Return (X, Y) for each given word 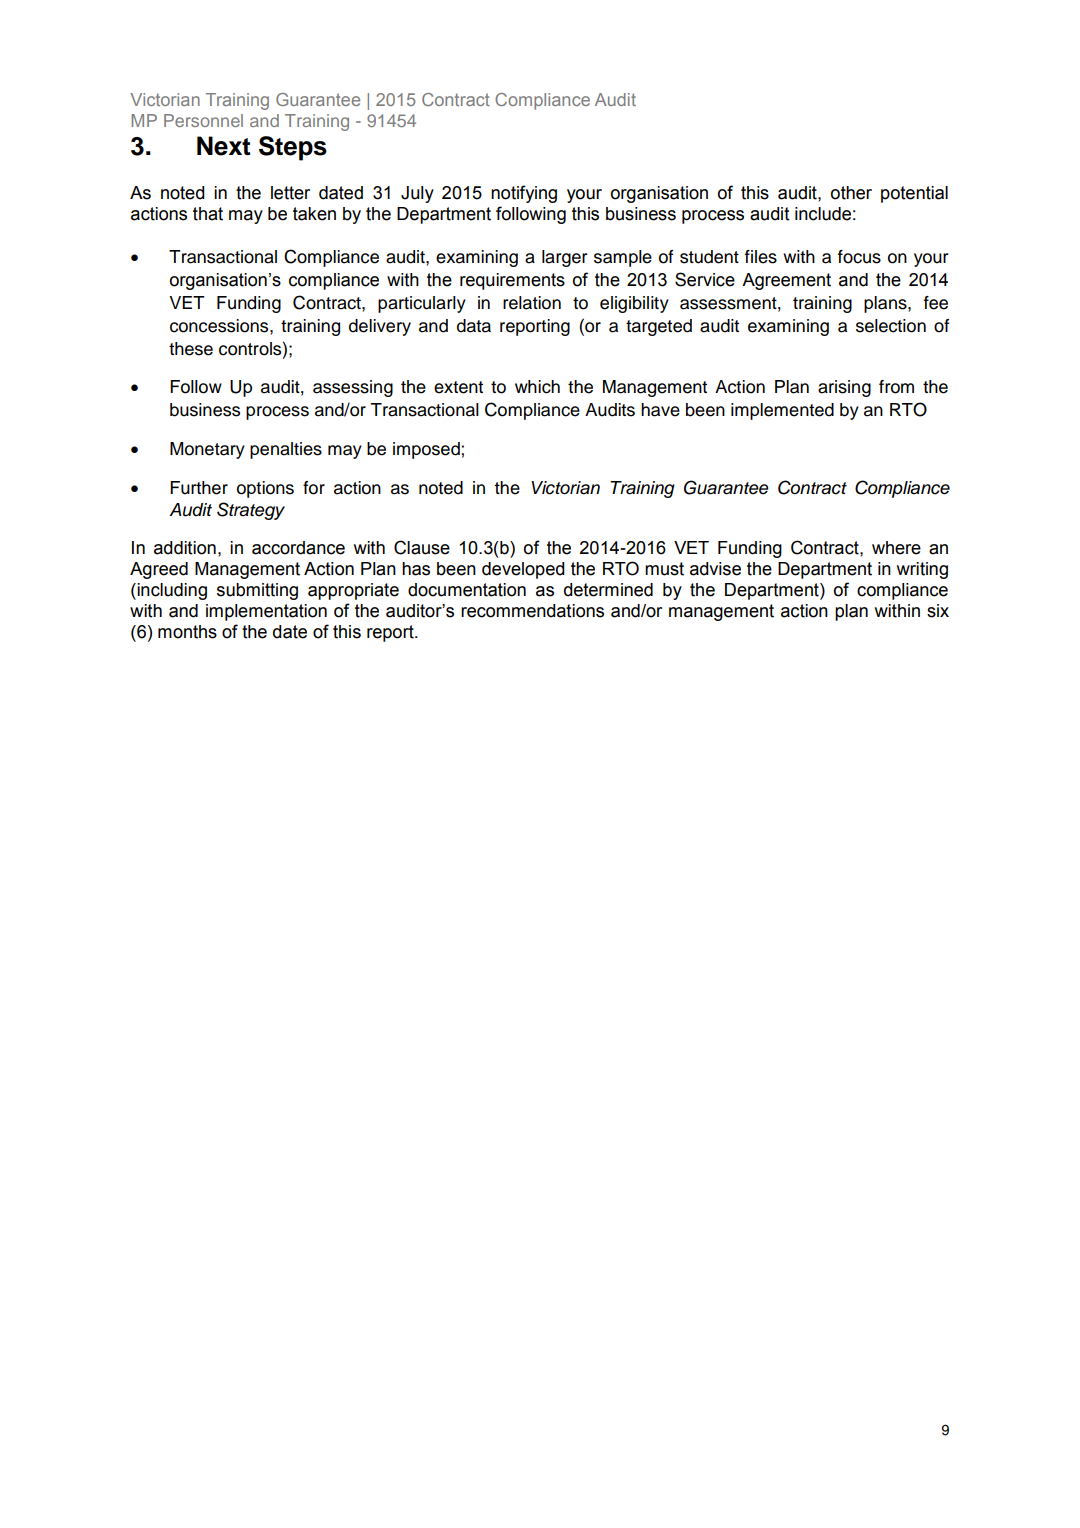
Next (223, 146)
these (191, 349)
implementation (266, 612)
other (851, 193)
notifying (524, 194)
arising (844, 388)
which (537, 387)
